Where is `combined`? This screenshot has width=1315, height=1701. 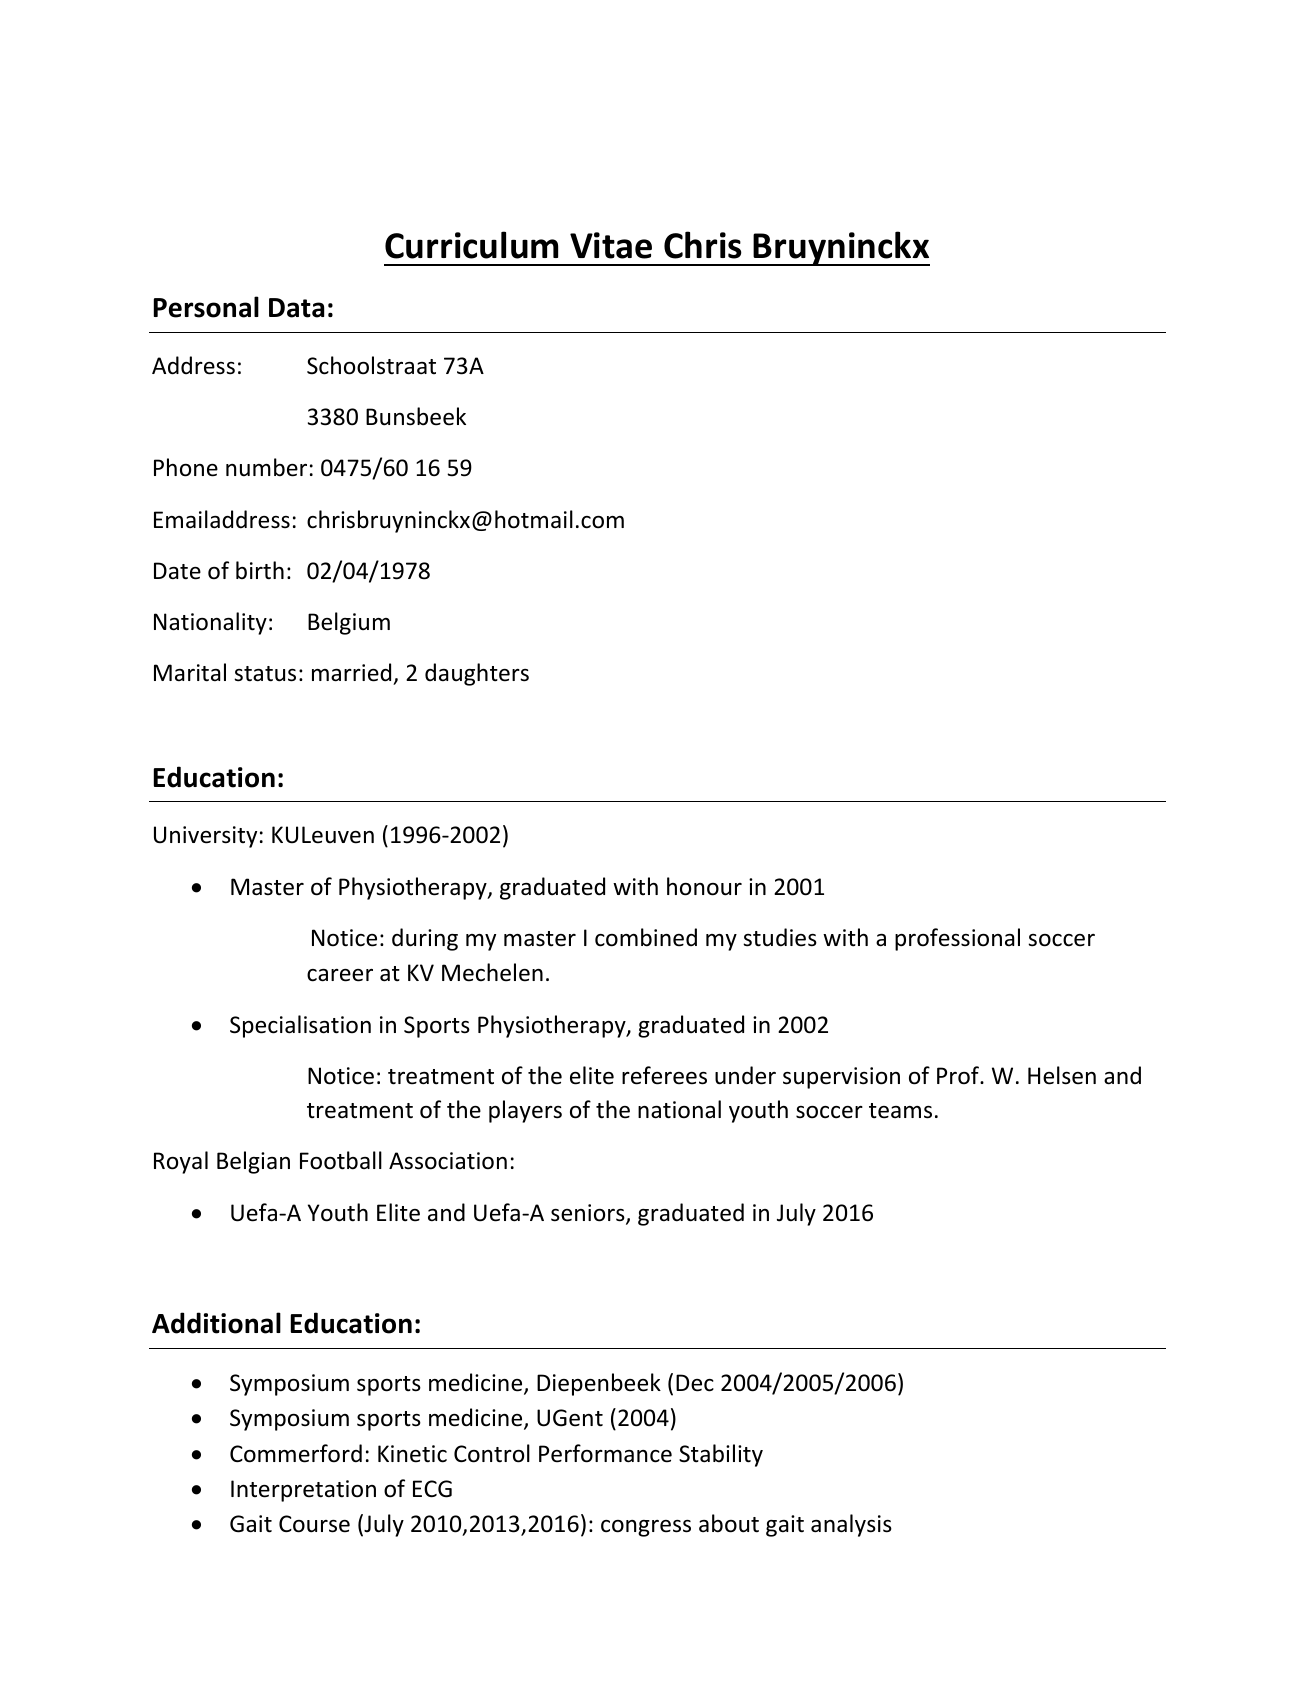 combined is located at coordinates (646, 937).
